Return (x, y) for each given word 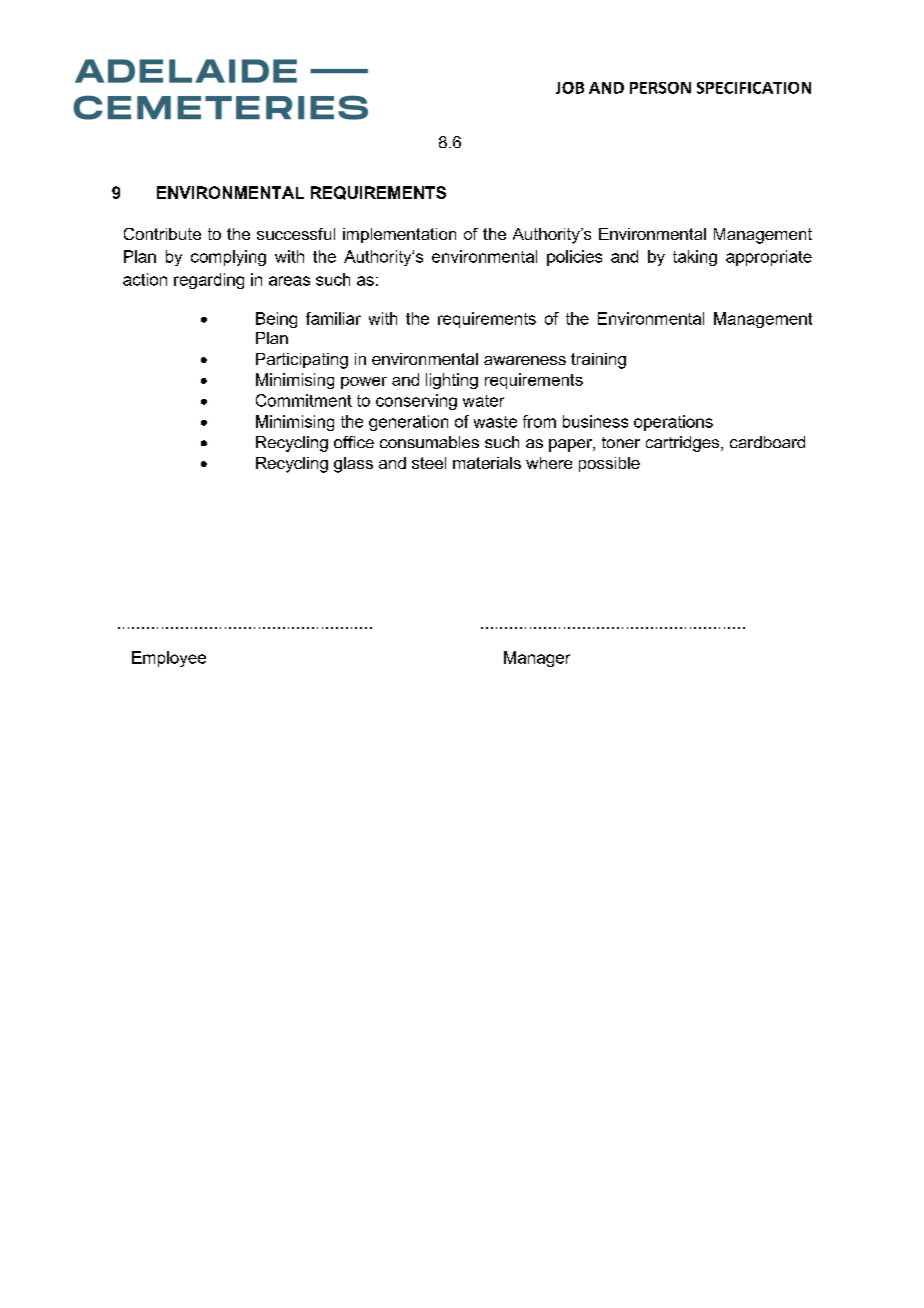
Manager (537, 659)
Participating (302, 361)
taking (695, 258)
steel (429, 463)
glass (353, 465)
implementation (399, 235)
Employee (169, 659)
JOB (570, 88)
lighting (452, 381)
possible (609, 464)
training (598, 361)
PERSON (660, 88)
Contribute (162, 234)
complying (228, 258)
